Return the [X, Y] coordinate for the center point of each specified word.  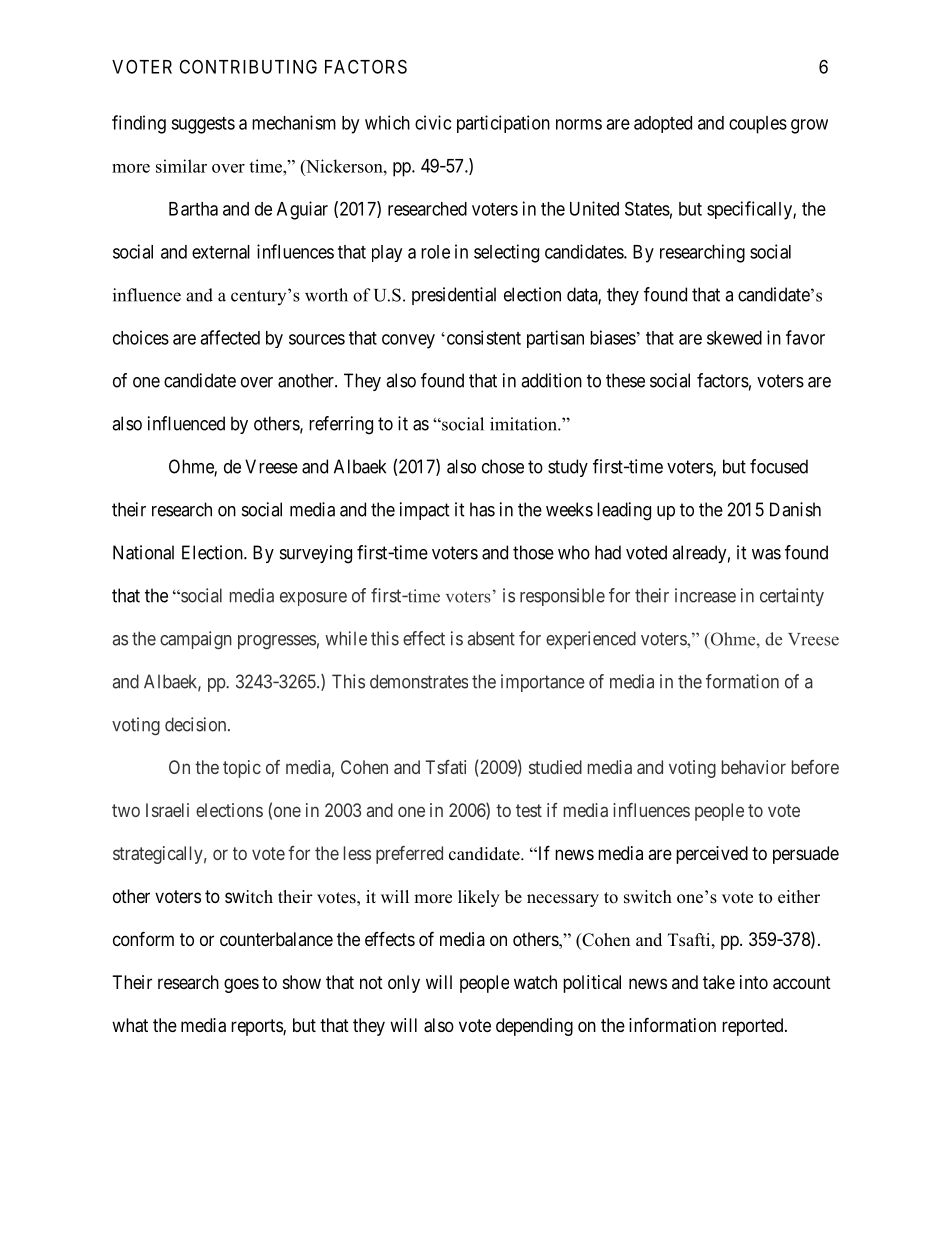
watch [535, 982]
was [766, 554]
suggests [203, 125]
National [143, 552]
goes [241, 985]
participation [503, 124]
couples [758, 125]
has [482, 509]
